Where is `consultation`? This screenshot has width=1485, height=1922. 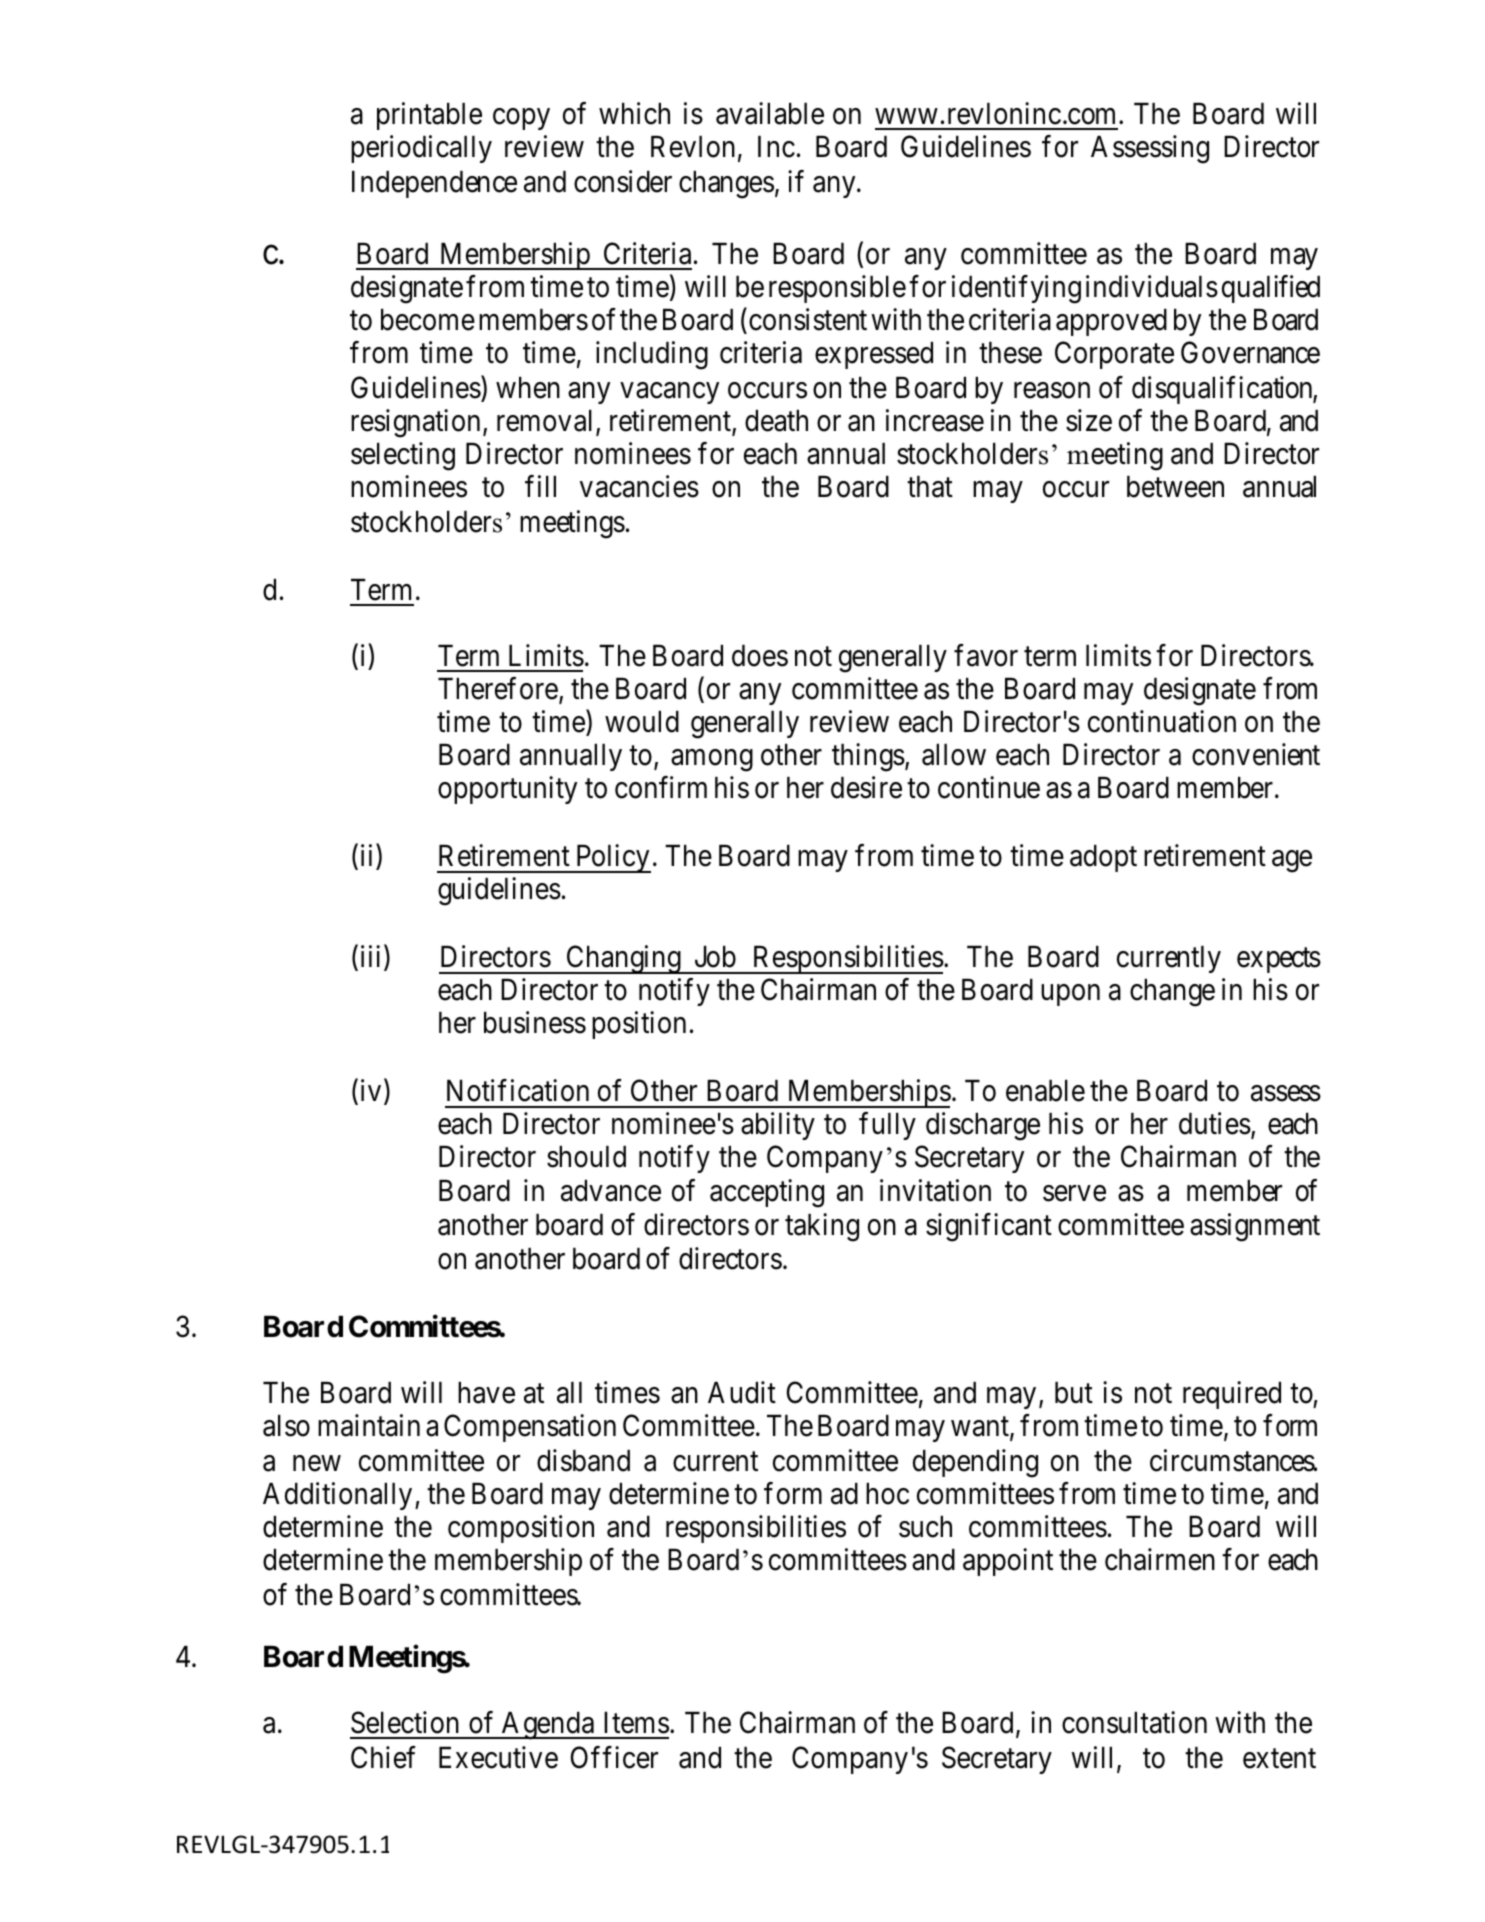 consultation is located at coordinates (1134, 1722).
